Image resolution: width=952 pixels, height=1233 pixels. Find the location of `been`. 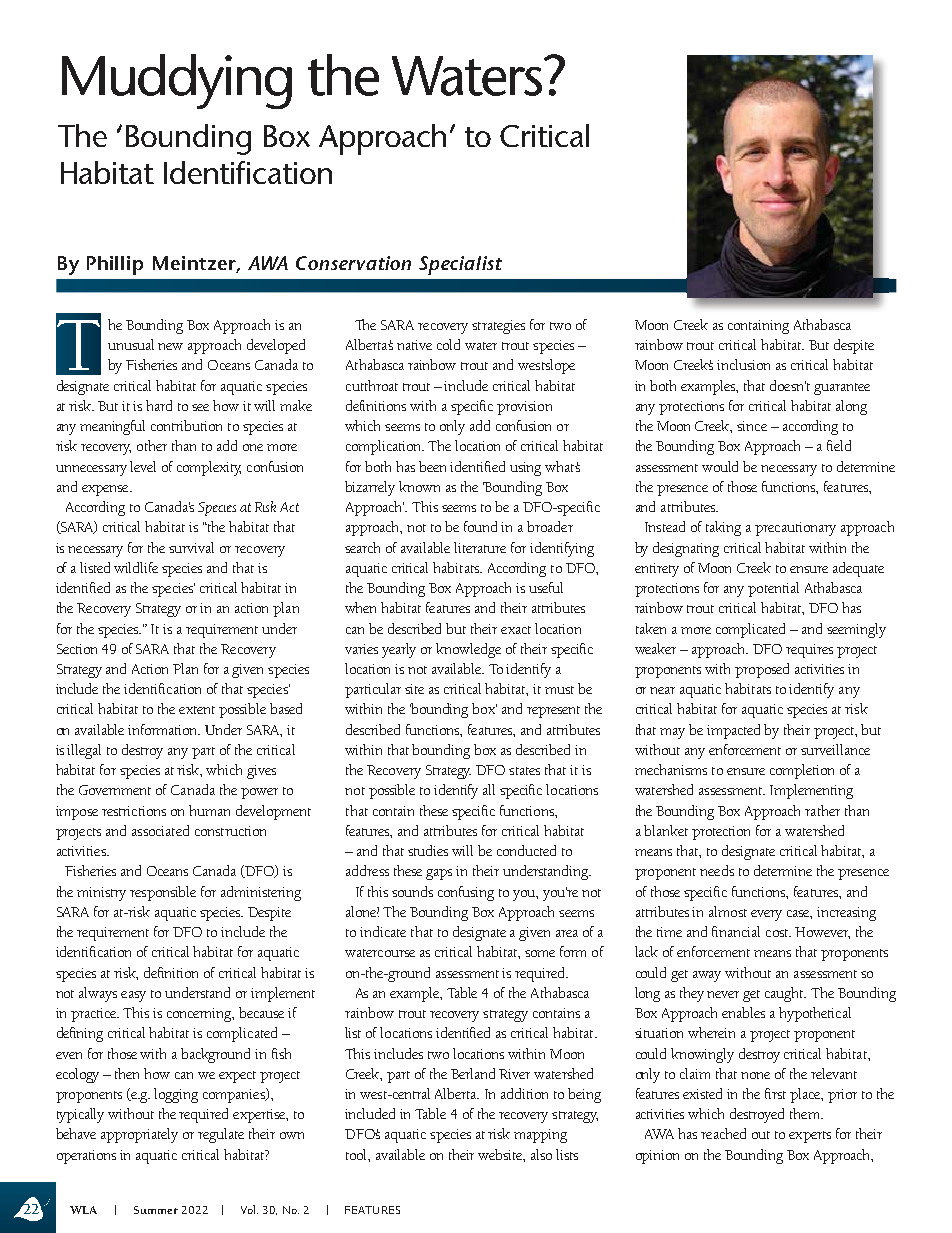

been is located at coordinates (432, 466).
